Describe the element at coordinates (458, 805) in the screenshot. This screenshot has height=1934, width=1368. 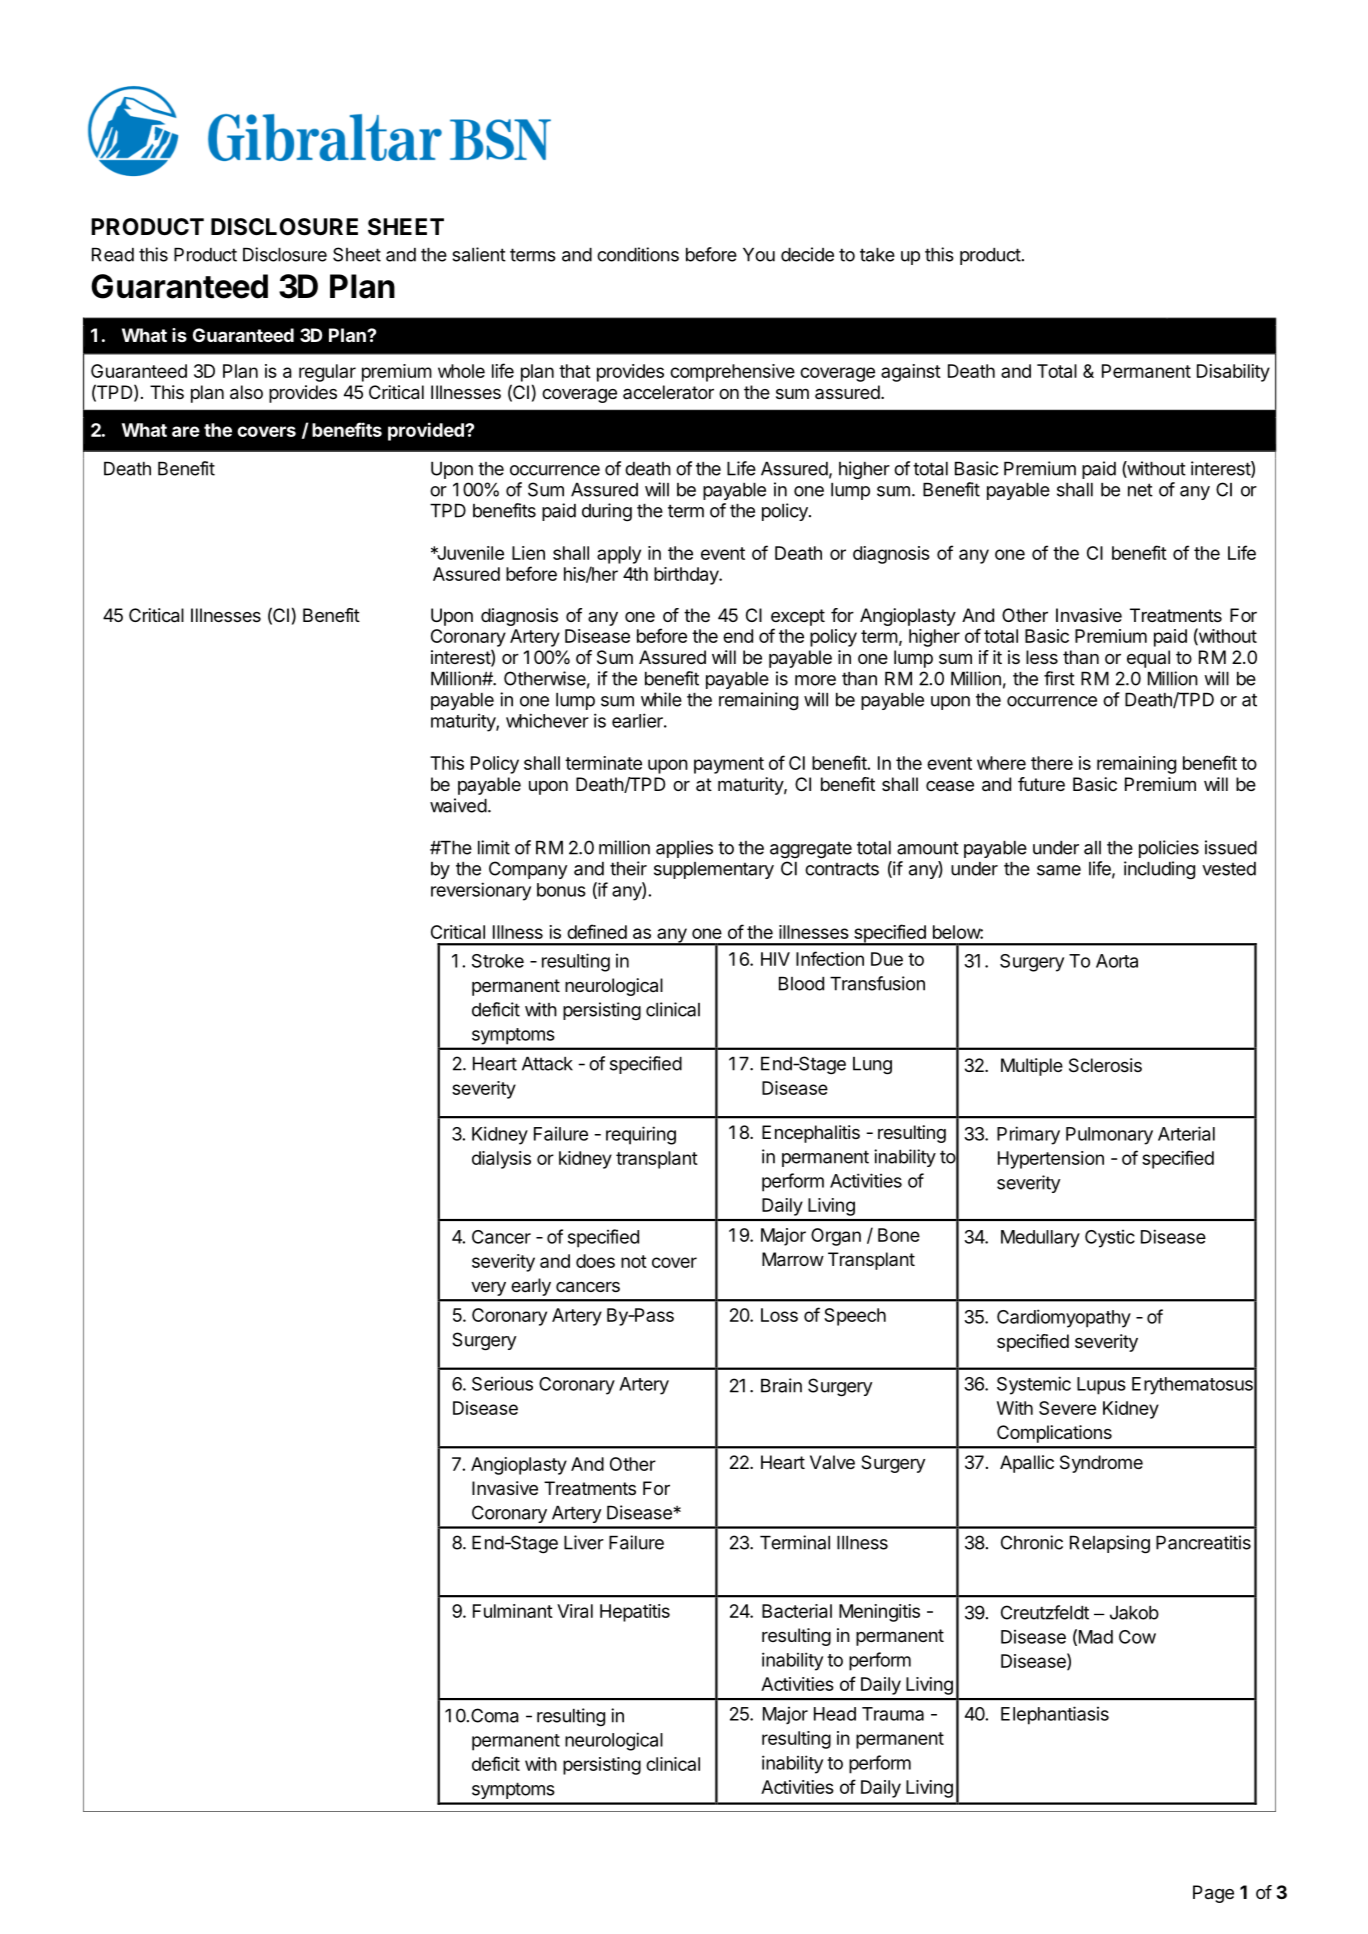
I see `waived` at that location.
